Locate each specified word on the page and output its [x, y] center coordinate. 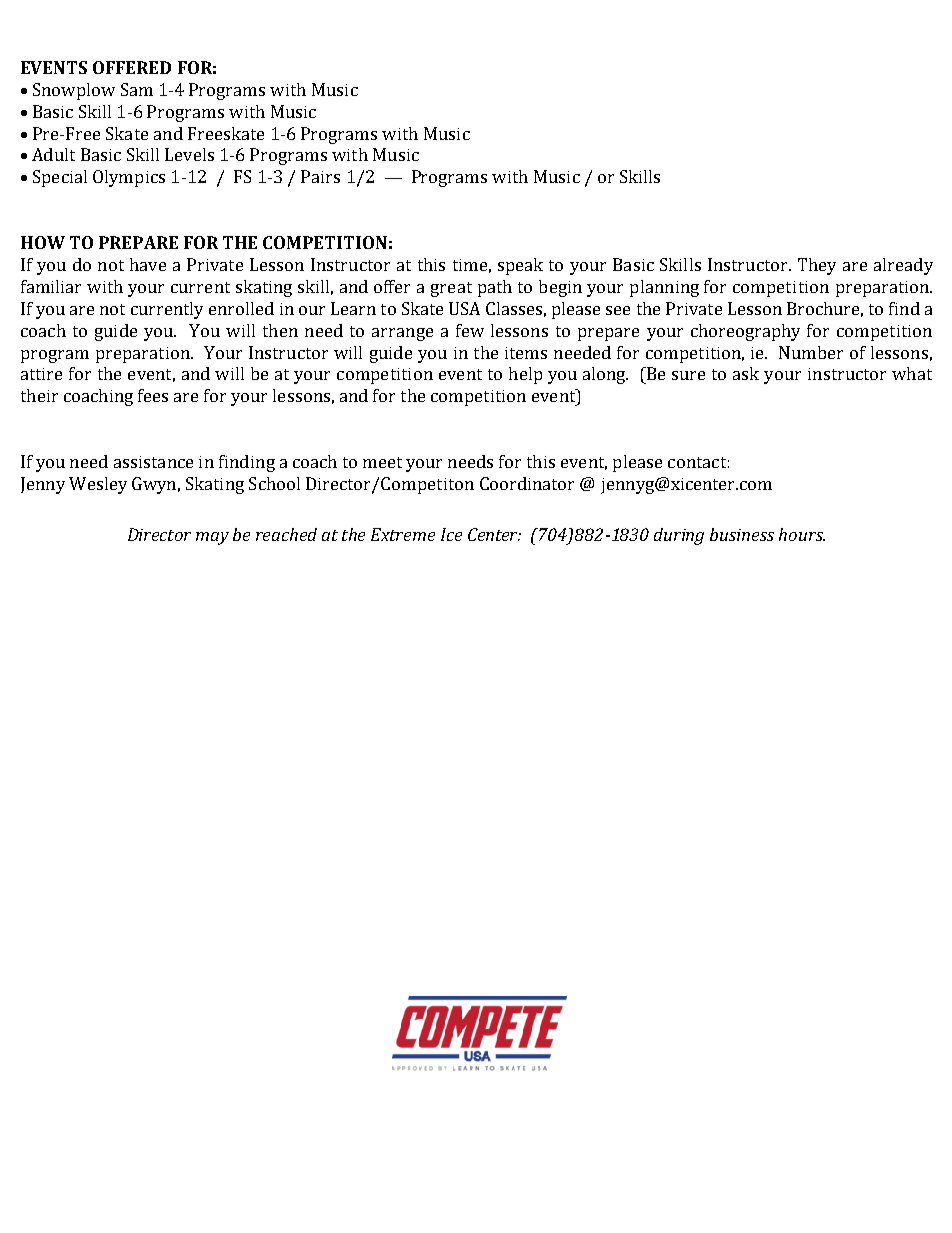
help [525, 375]
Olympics [129, 178]
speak [520, 266]
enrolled [241, 308]
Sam [137, 89]
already [903, 266]
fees [153, 395]
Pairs [320, 176]
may [212, 538]
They [817, 266]
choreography [745, 332]
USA [464, 308]
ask [746, 373]
